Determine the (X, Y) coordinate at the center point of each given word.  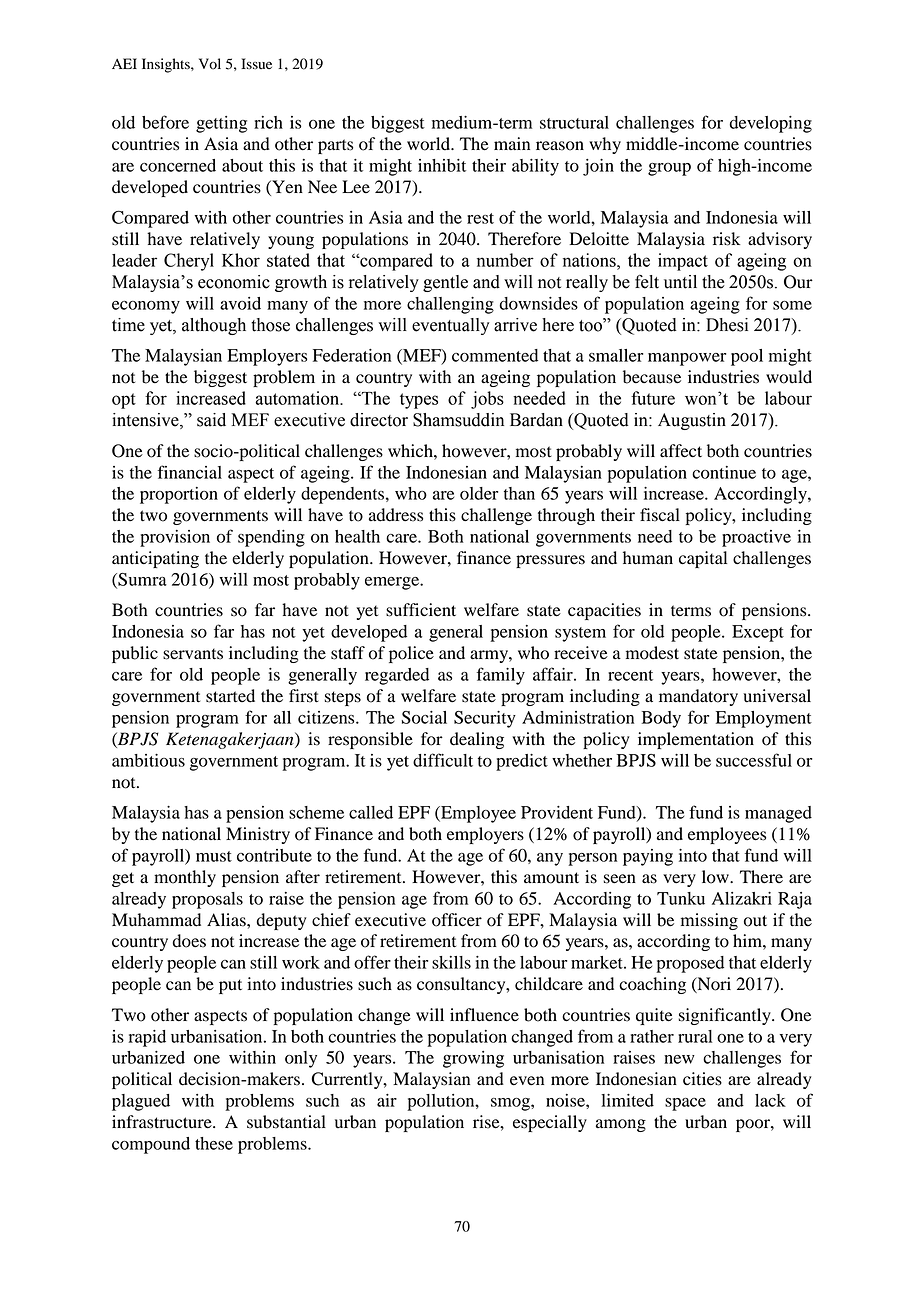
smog (511, 1104)
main (512, 143)
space (685, 1104)
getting (222, 124)
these (214, 1143)
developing (770, 124)
